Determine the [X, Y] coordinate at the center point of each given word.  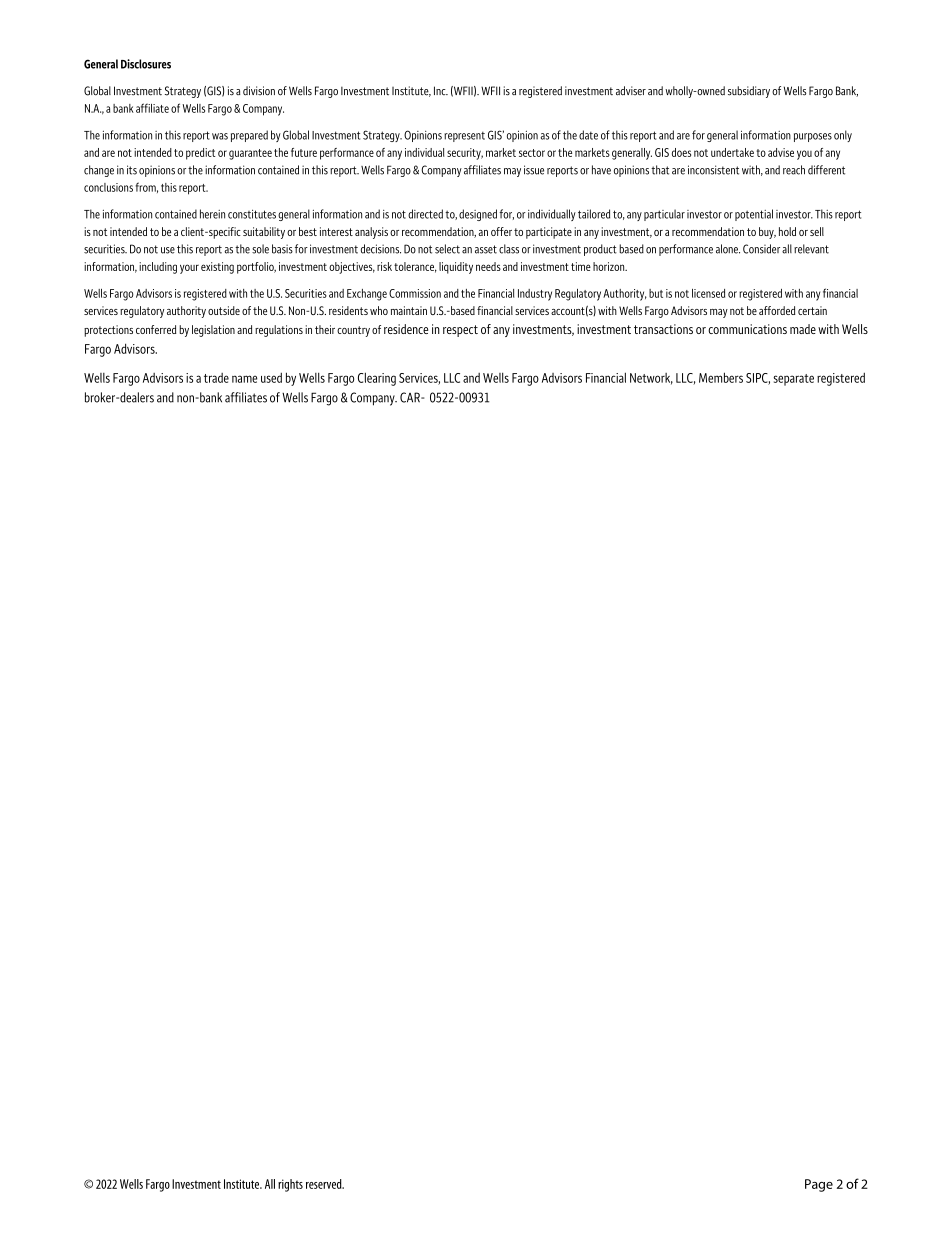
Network [651, 379]
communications [747, 329]
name [244, 379]
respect [460, 331]
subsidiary [749, 92]
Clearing [377, 379]
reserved [325, 1184]
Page [819, 1185]
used [271, 377]
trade [216, 378]
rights [290, 1185]
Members [721, 377]
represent [464, 136]
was [220, 136]
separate [794, 380]
